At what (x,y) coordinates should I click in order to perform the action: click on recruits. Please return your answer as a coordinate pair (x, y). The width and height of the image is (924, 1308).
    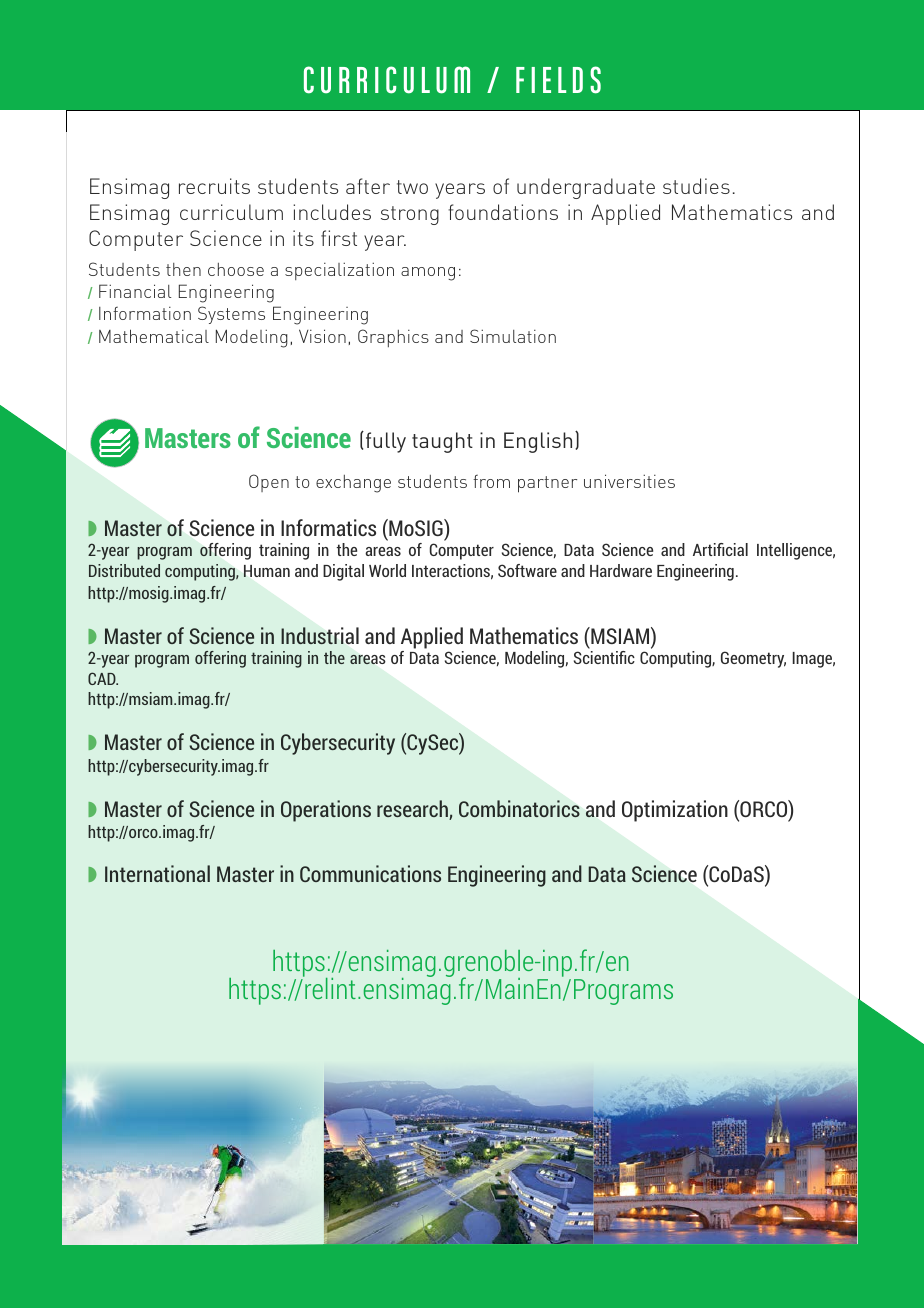
    Looking at the image, I should click on (214, 186).
